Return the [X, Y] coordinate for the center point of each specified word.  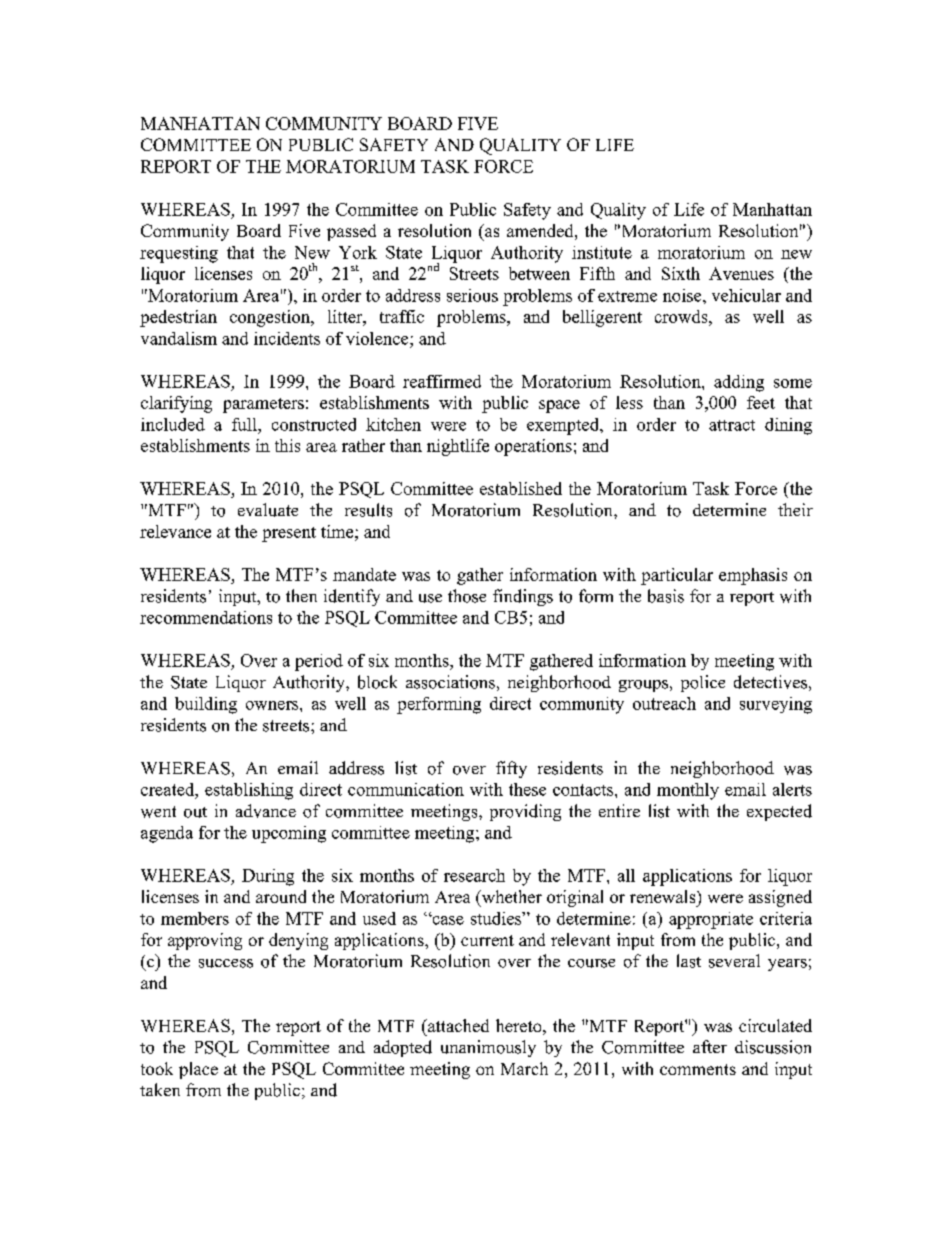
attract [732, 425]
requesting [179, 254]
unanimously [488, 1048]
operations [533, 447]
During [268, 877]
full [245, 424]
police [703, 683]
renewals [664, 896]
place [198, 1070]
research [474, 875]
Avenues [741, 273]
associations [450, 682]
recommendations [206, 617]
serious [472, 295]
